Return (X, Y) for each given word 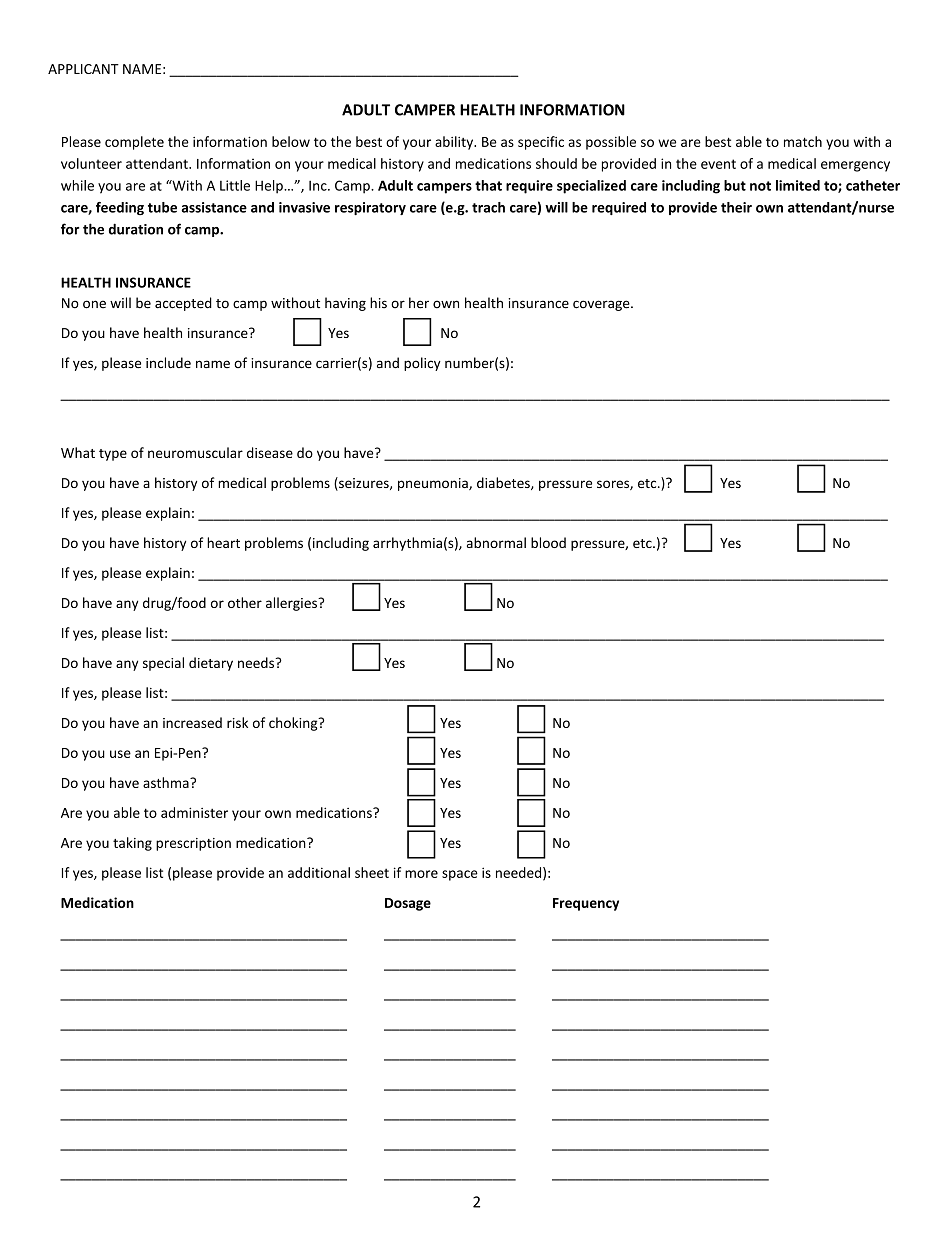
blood (548, 542)
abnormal (496, 542)
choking (294, 724)
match (803, 141)
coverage (602, 305)
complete (134, 143)
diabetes (504, 483)
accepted (183, 304)
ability (455, 143)
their (736, 207)
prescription (193, 844)
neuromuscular (195, 452)
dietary (211, 664)
